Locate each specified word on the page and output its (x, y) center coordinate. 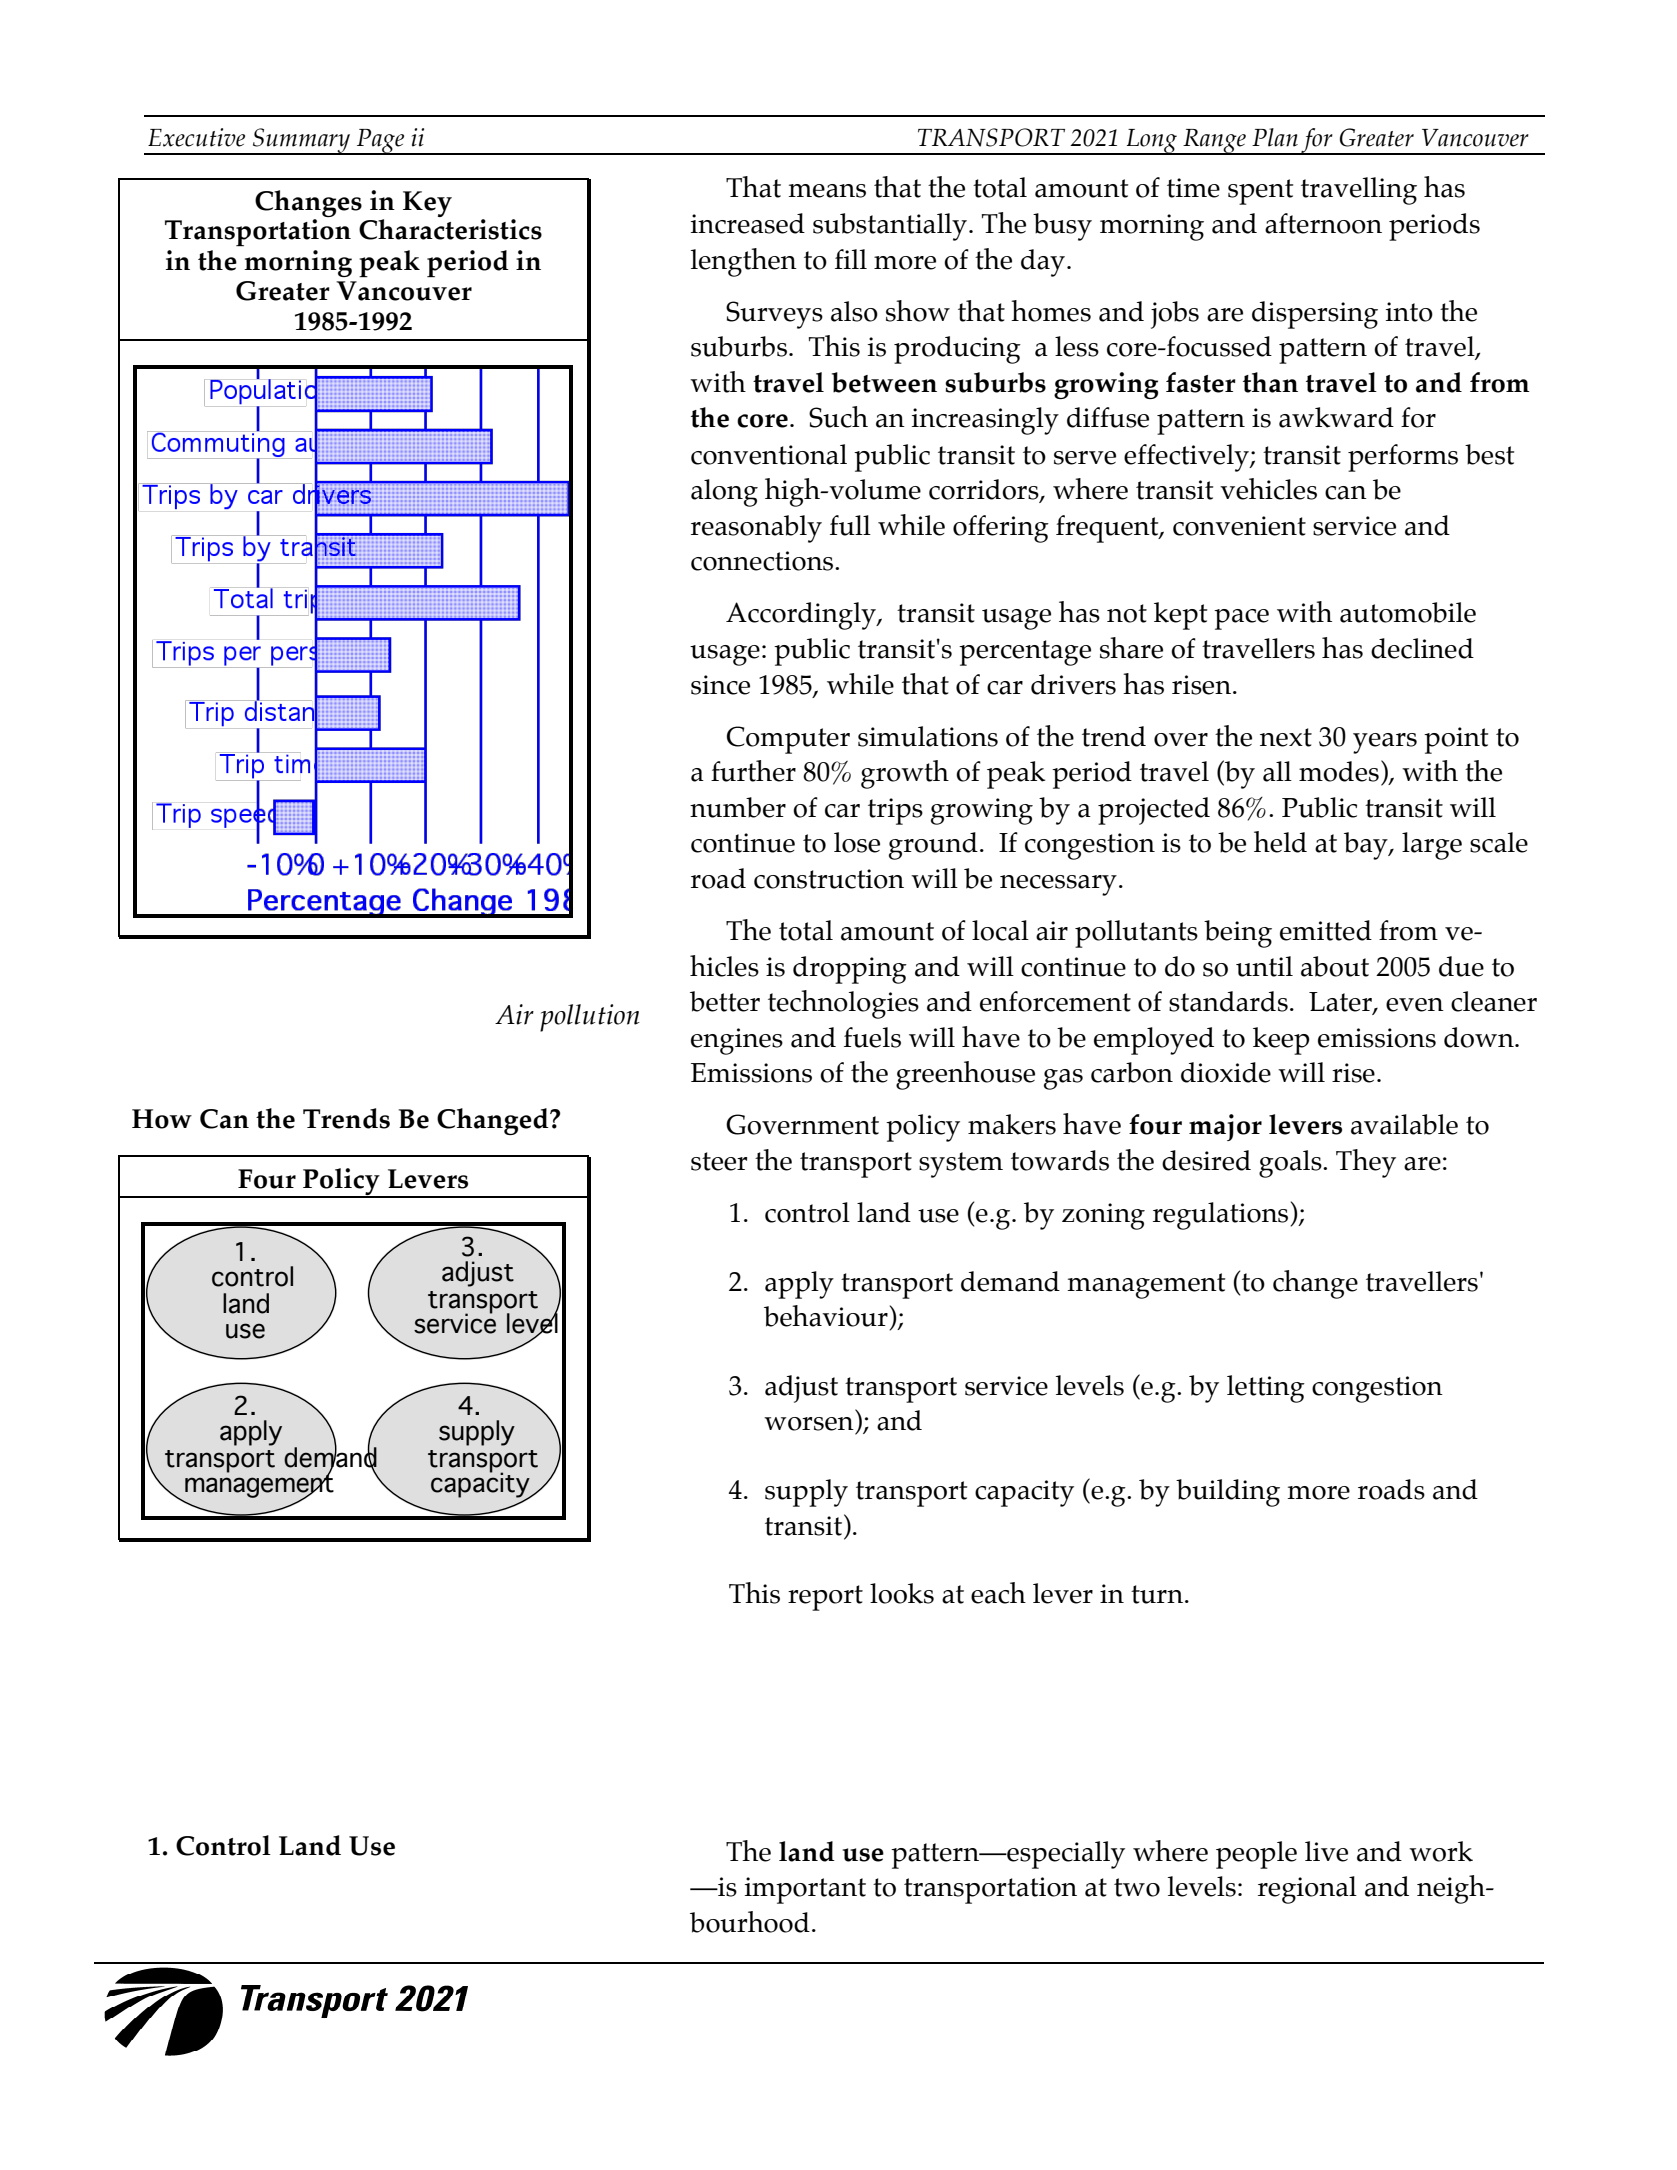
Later (1341, 1003)
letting (1266, 1389)
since (720, 685)
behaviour (826, 1316)
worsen (809, 1424)
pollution (590, 1018)
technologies (843, 1004)
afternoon (1323, 223)
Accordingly (802, 616)
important (805, 1890)
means (827, 191)
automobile (1408, 612)
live (1326, 1851)
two (1137, 1887)
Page (381, 142)
